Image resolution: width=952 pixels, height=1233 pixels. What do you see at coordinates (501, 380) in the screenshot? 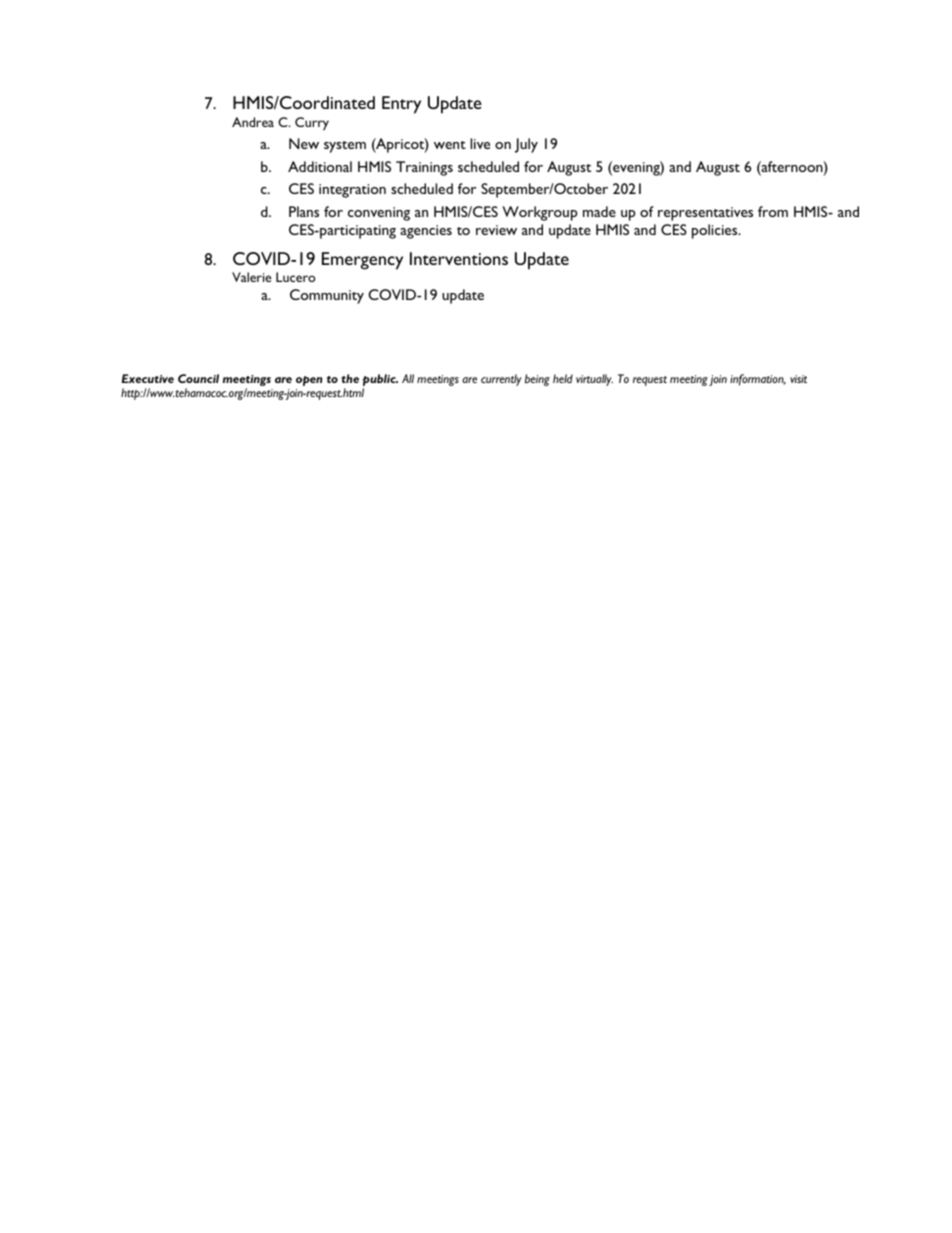
I see `currently` at bounding box center [501, 380].
